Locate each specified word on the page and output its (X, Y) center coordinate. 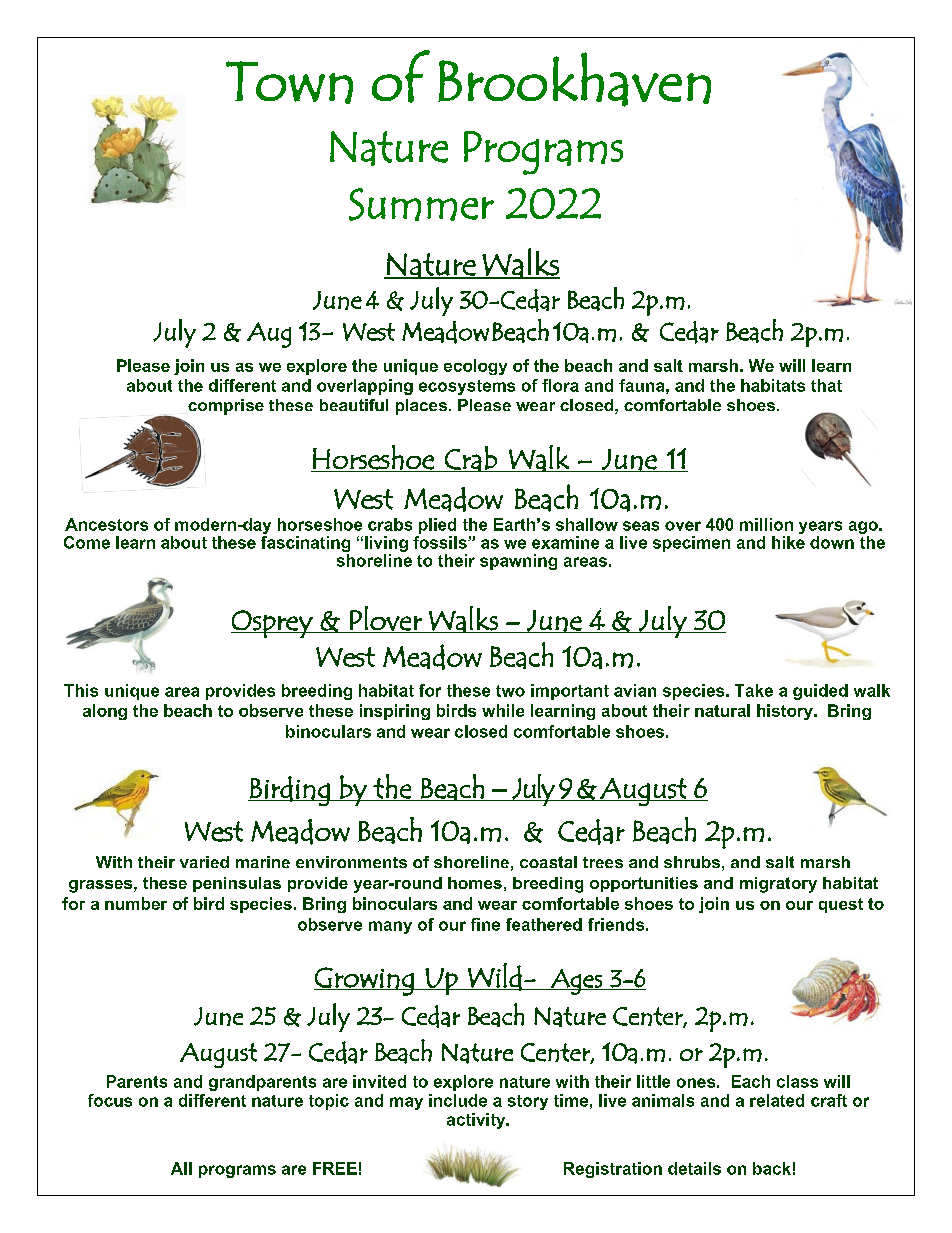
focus (110, 1100)
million (766, 524)
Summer (421, 204)
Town (289, 82)
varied (204, 862)
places (421, 407)
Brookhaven (574, 79)
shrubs (692, 862)
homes (475, 883)
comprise (226, 407)
